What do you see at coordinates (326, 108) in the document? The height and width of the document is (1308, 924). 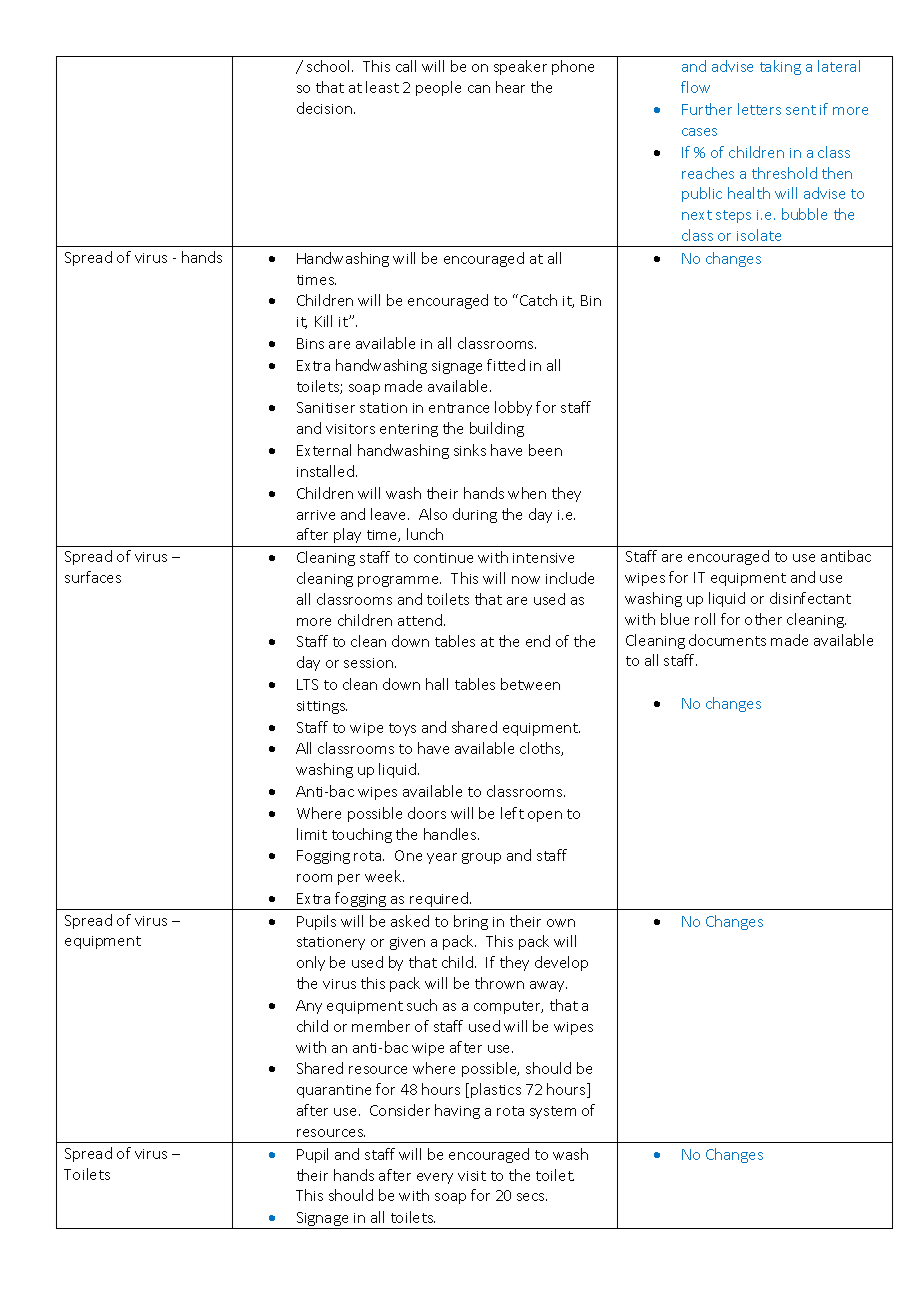 I see `decision` at bounding box center [326, 108].
